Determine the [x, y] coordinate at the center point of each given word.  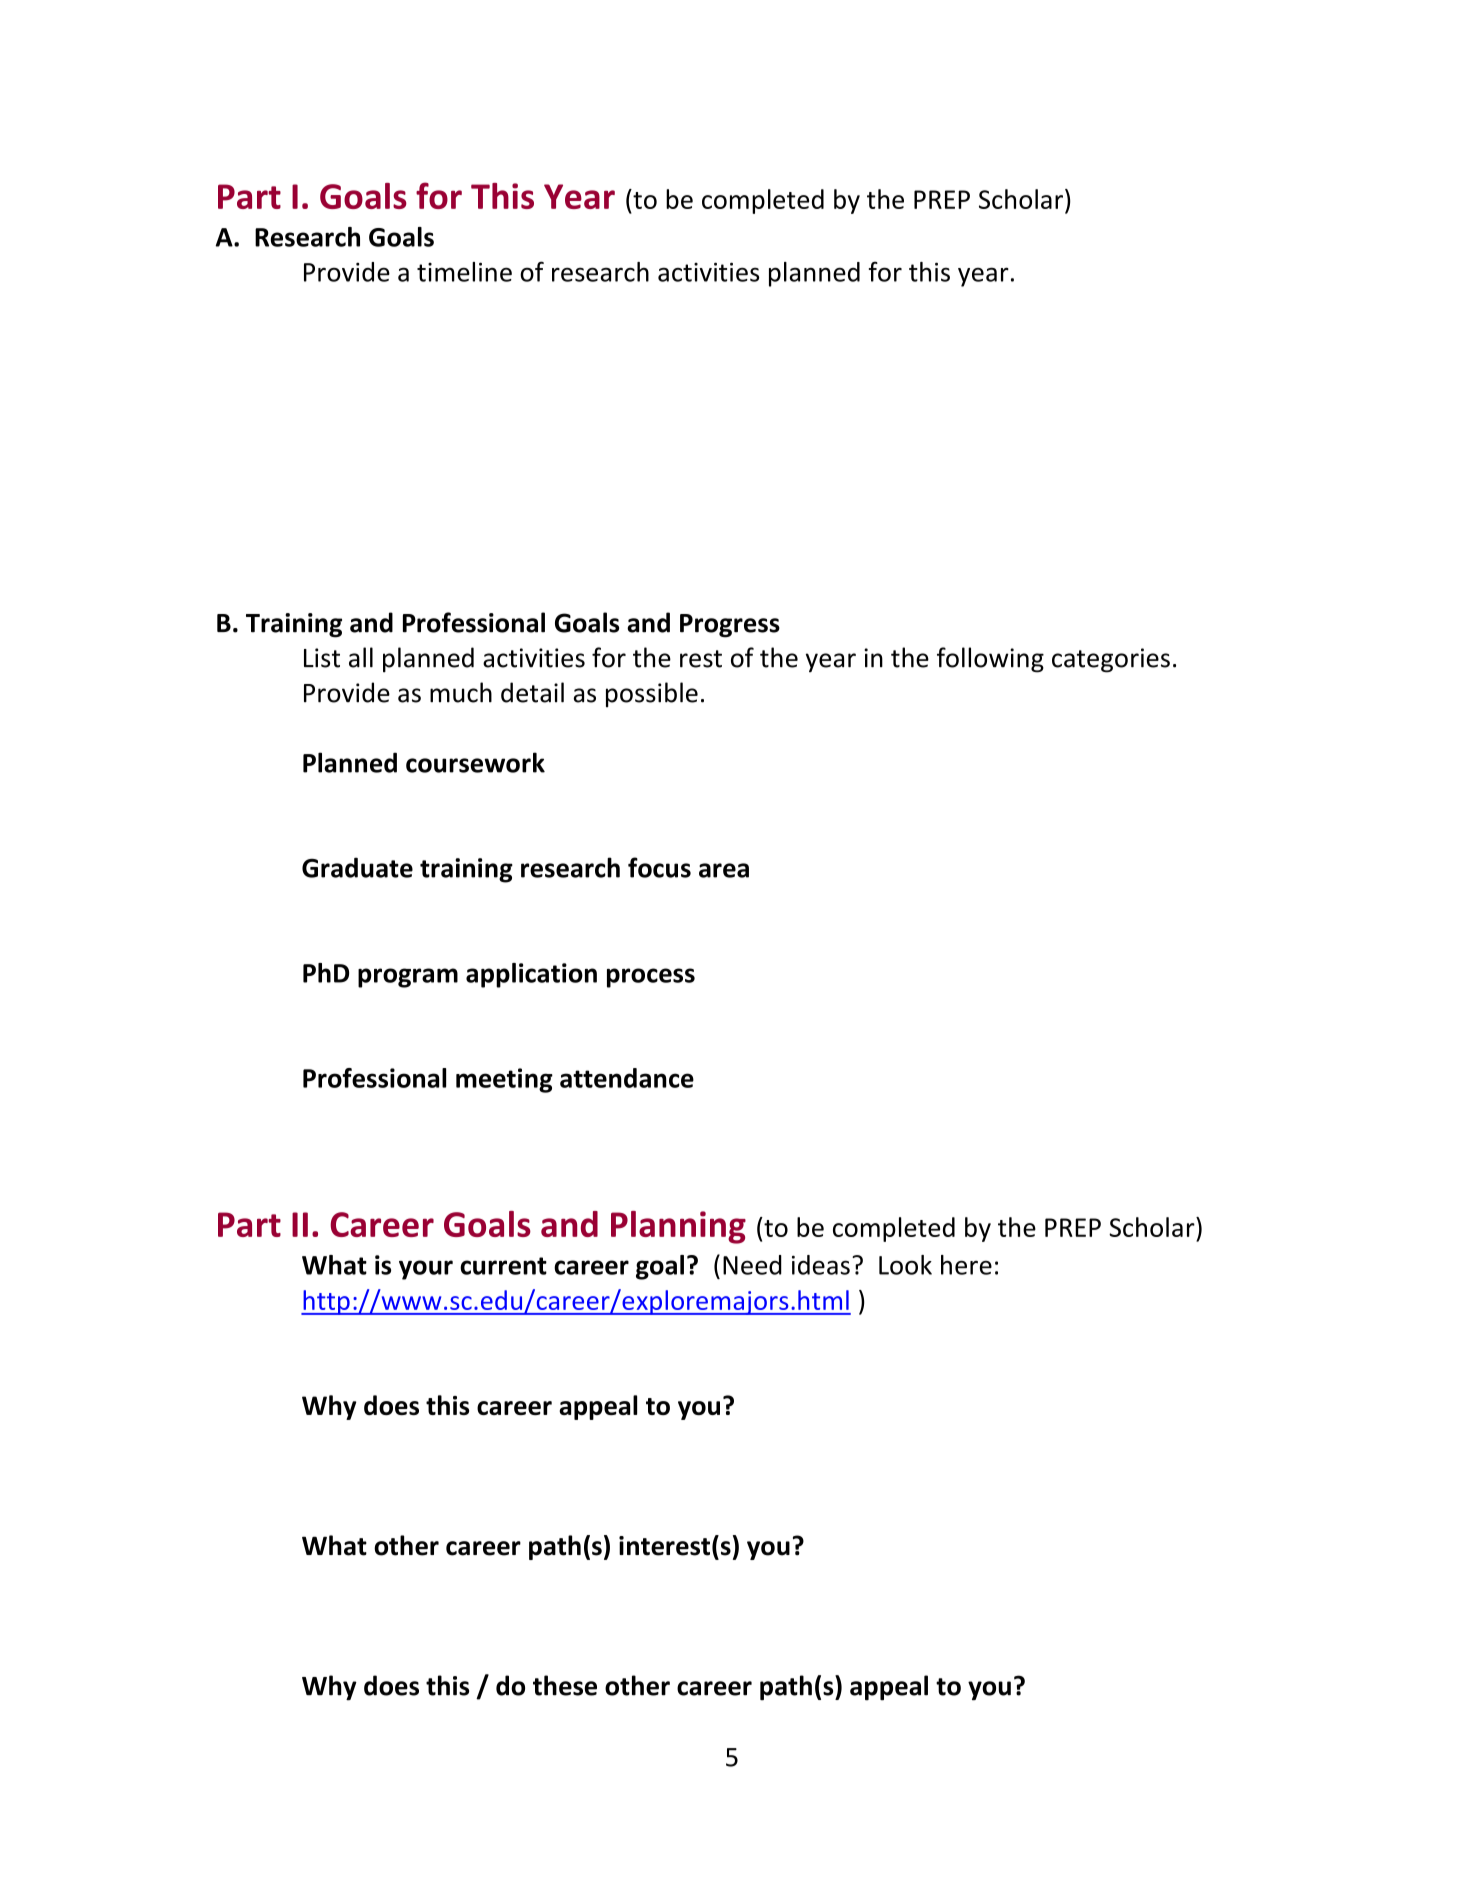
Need [752, 1265]
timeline [464, 272]
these [565, 1685]
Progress [730, 626]
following [990, 660]
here [966, 1265]
